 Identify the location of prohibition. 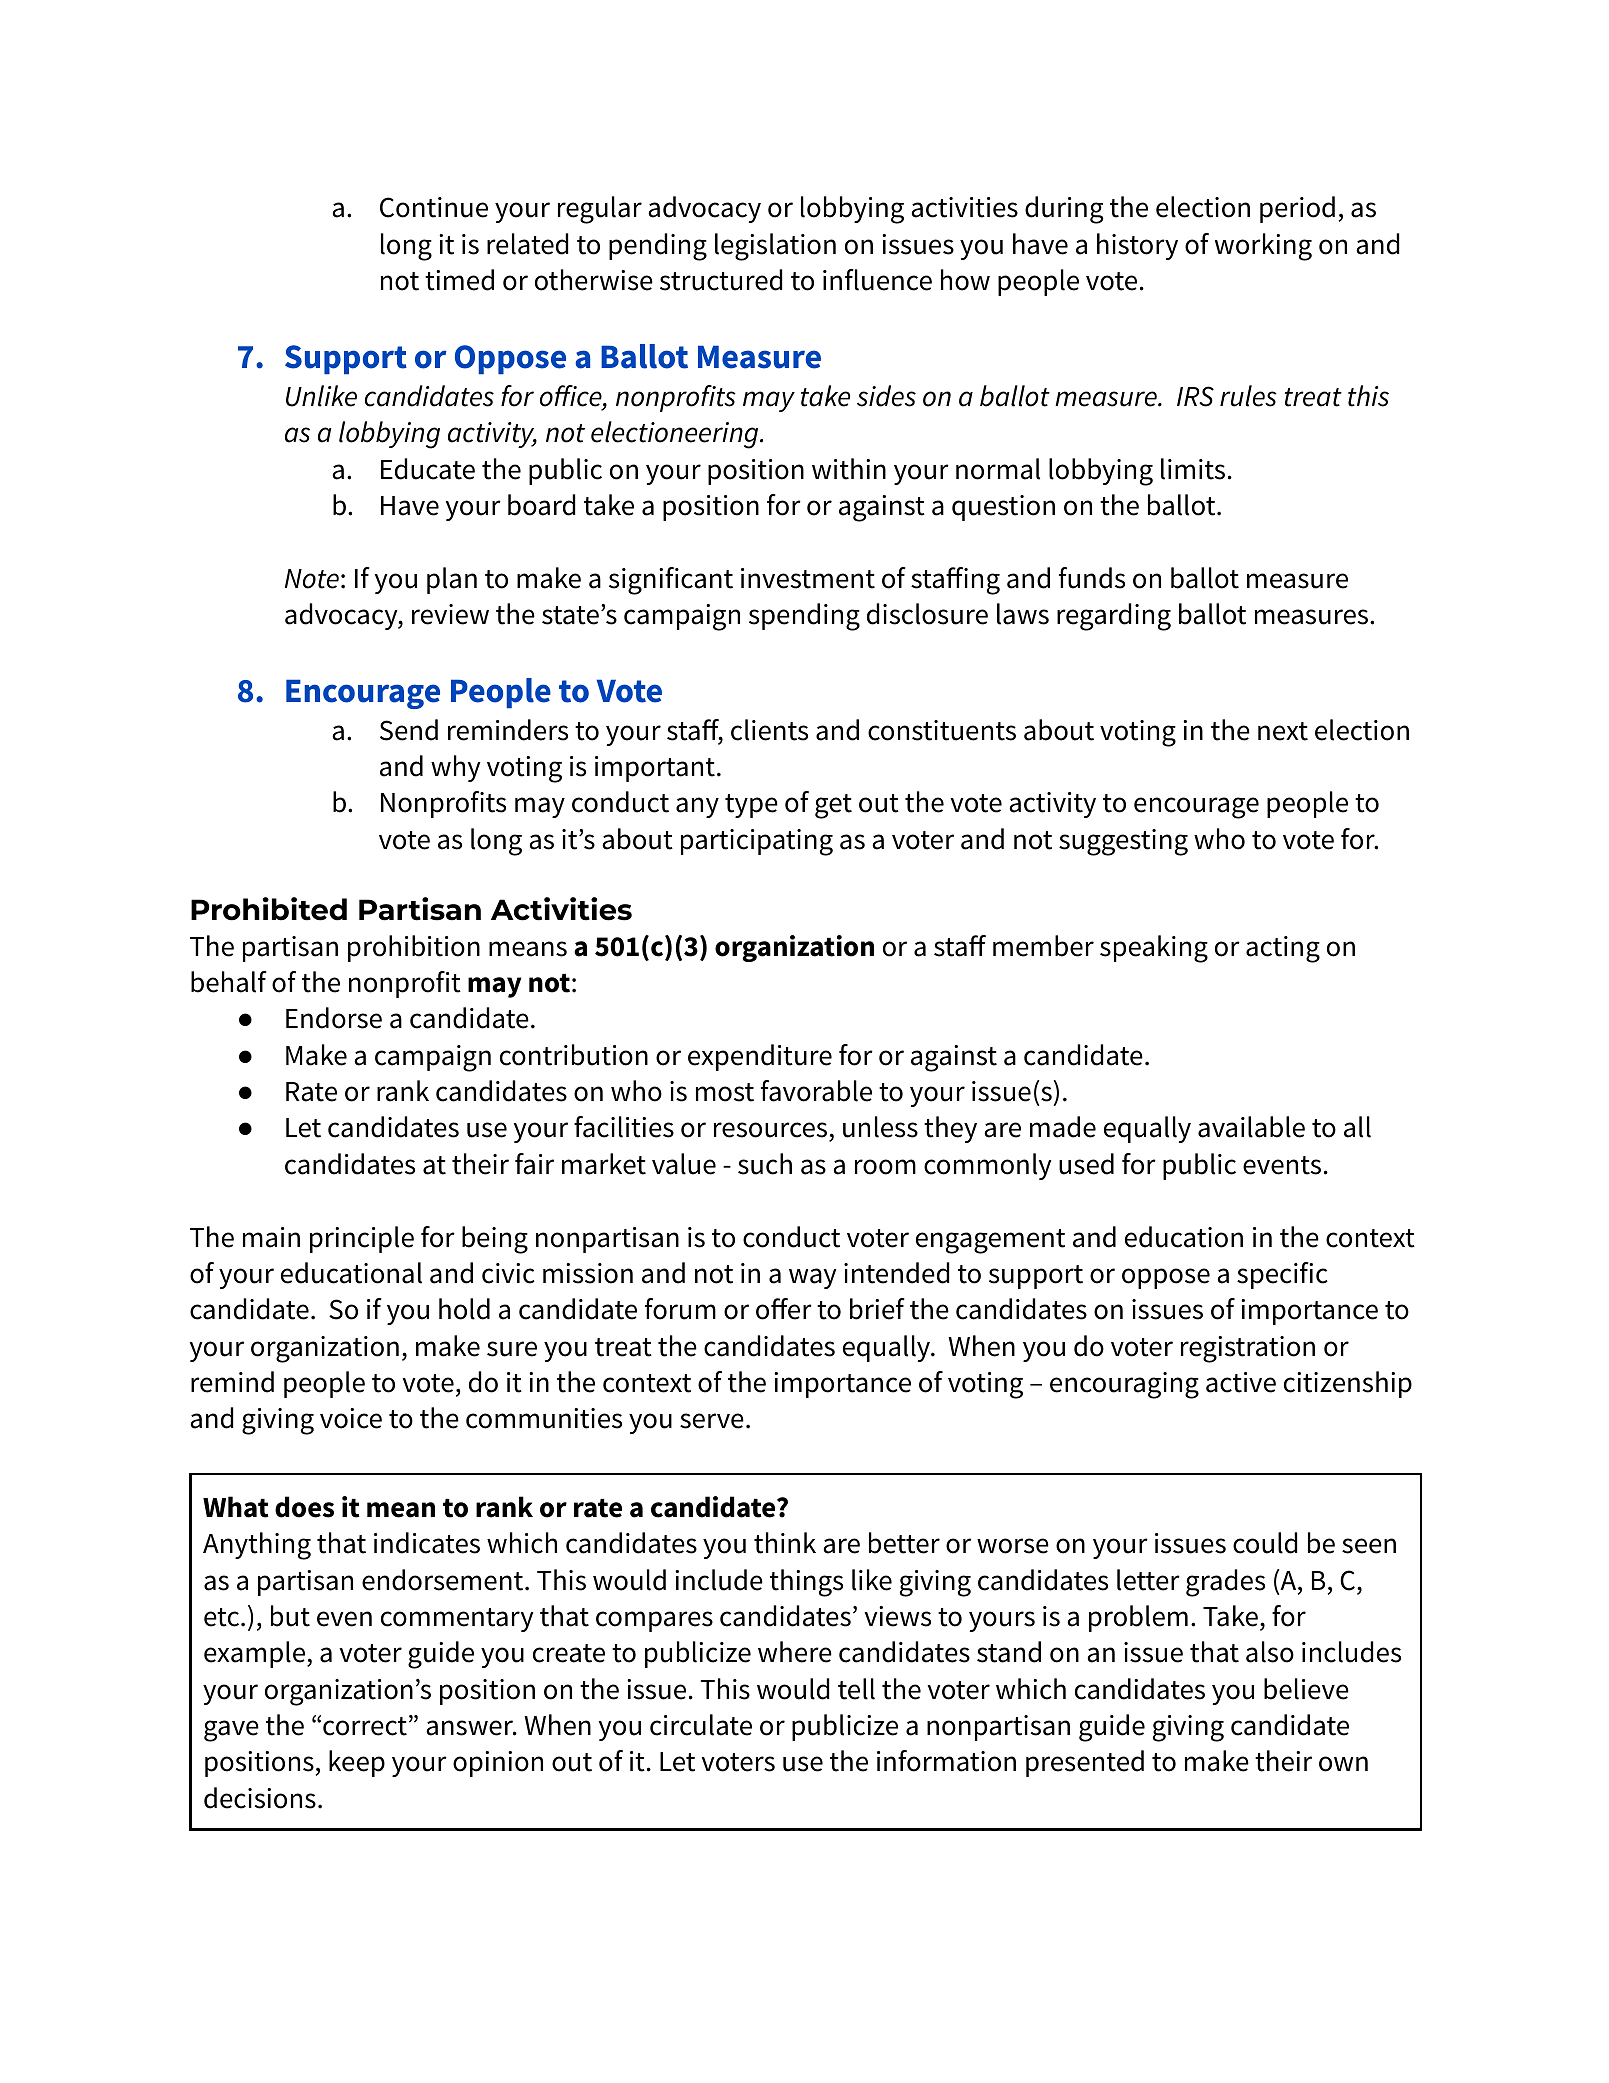
(414, 948).
